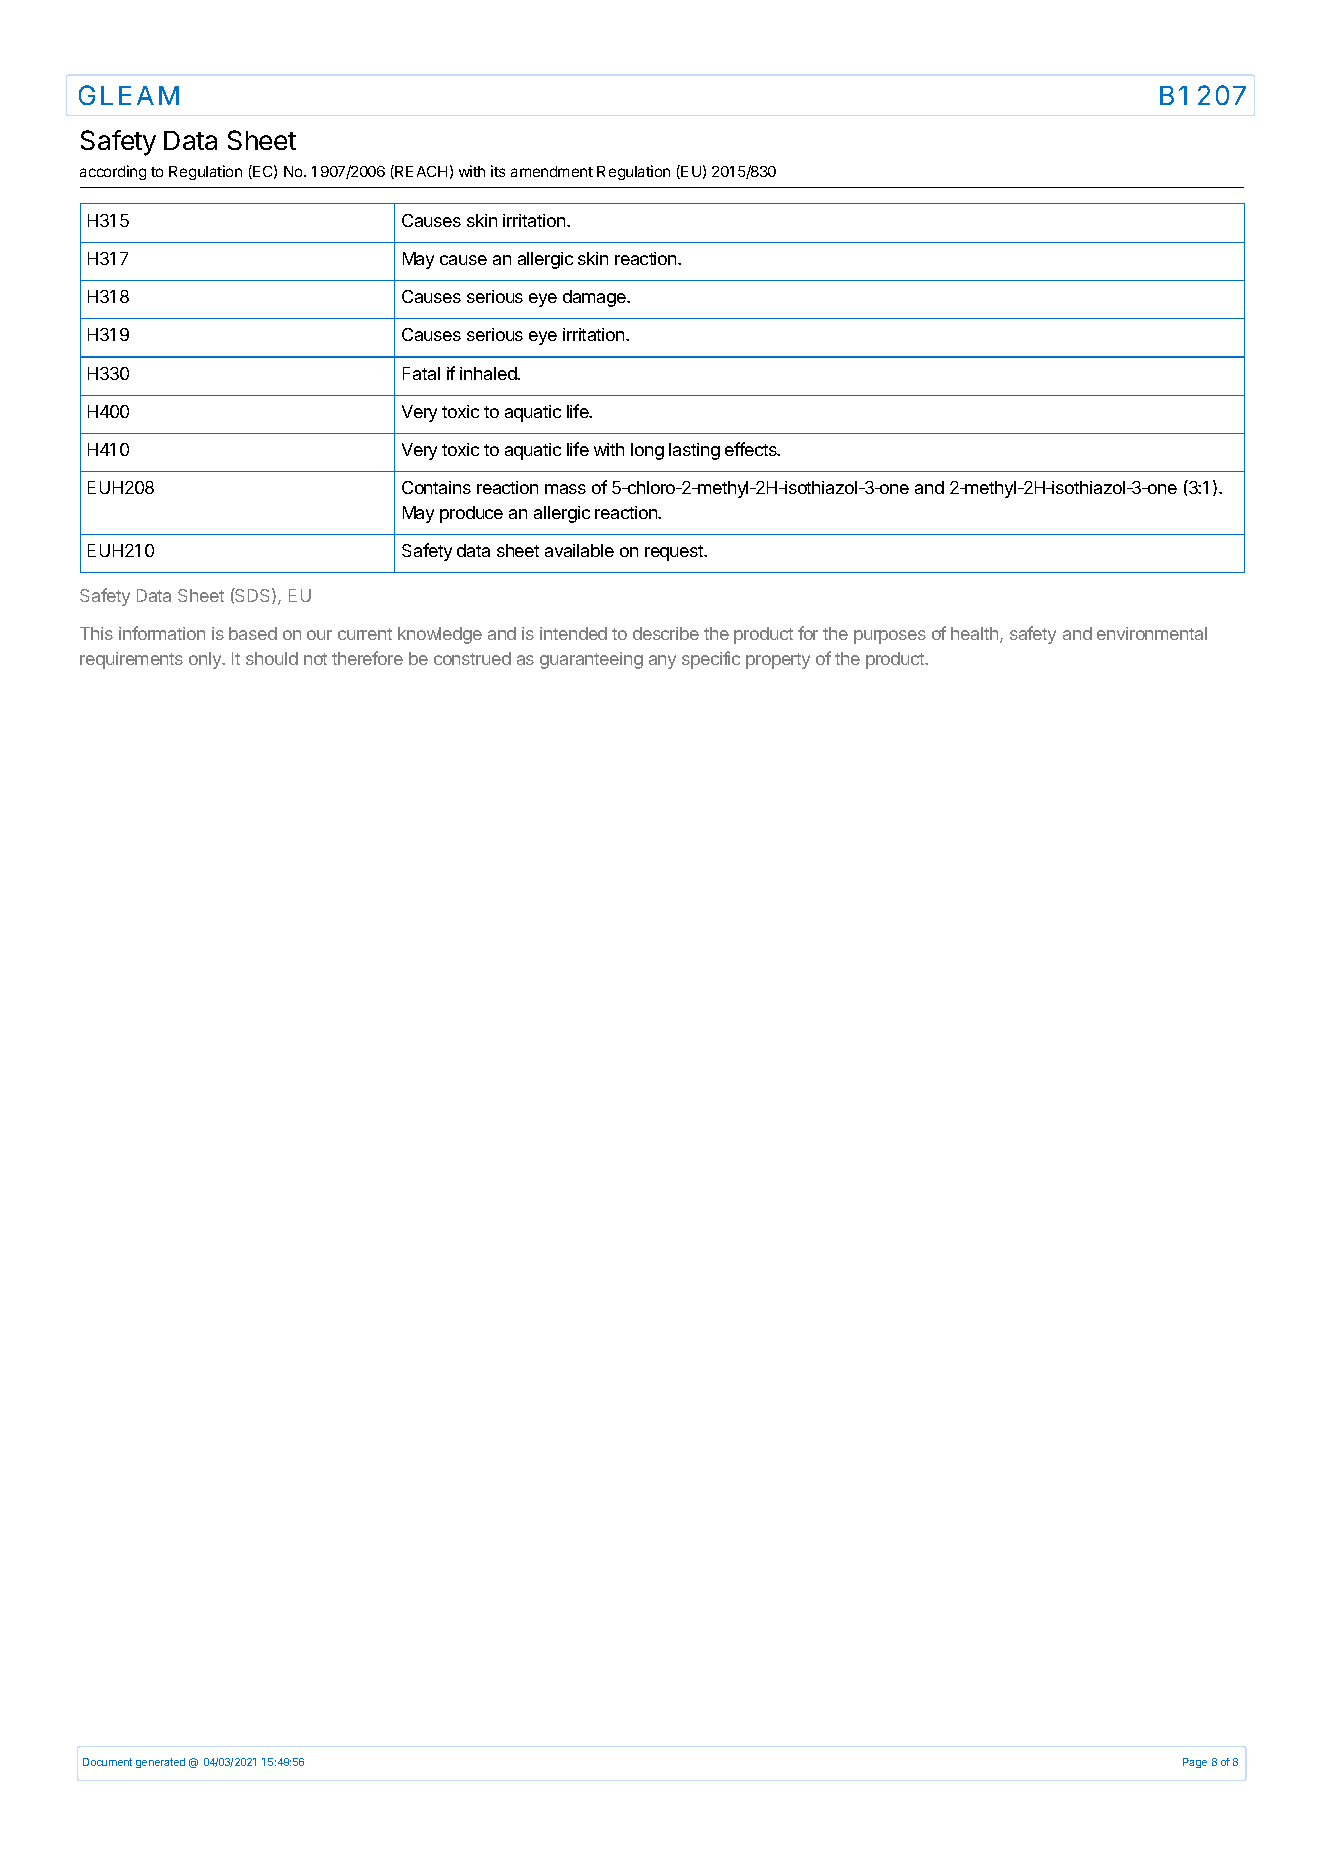  I want to click on GLEAM, so click(129, 95).
